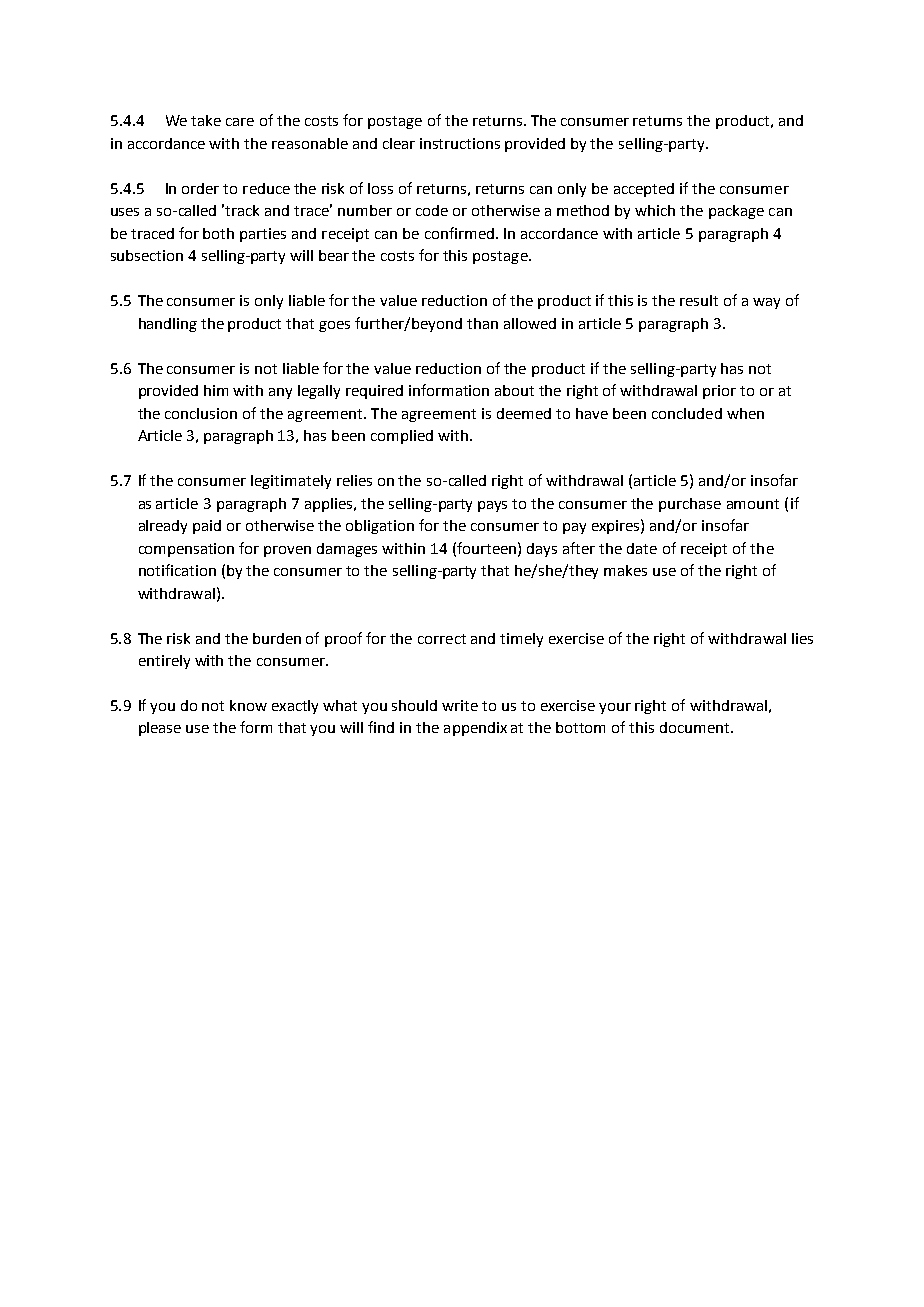 Image resolution: width=924 pixels, height=1307 pixels. I want to click on take, so click(206, 120).
